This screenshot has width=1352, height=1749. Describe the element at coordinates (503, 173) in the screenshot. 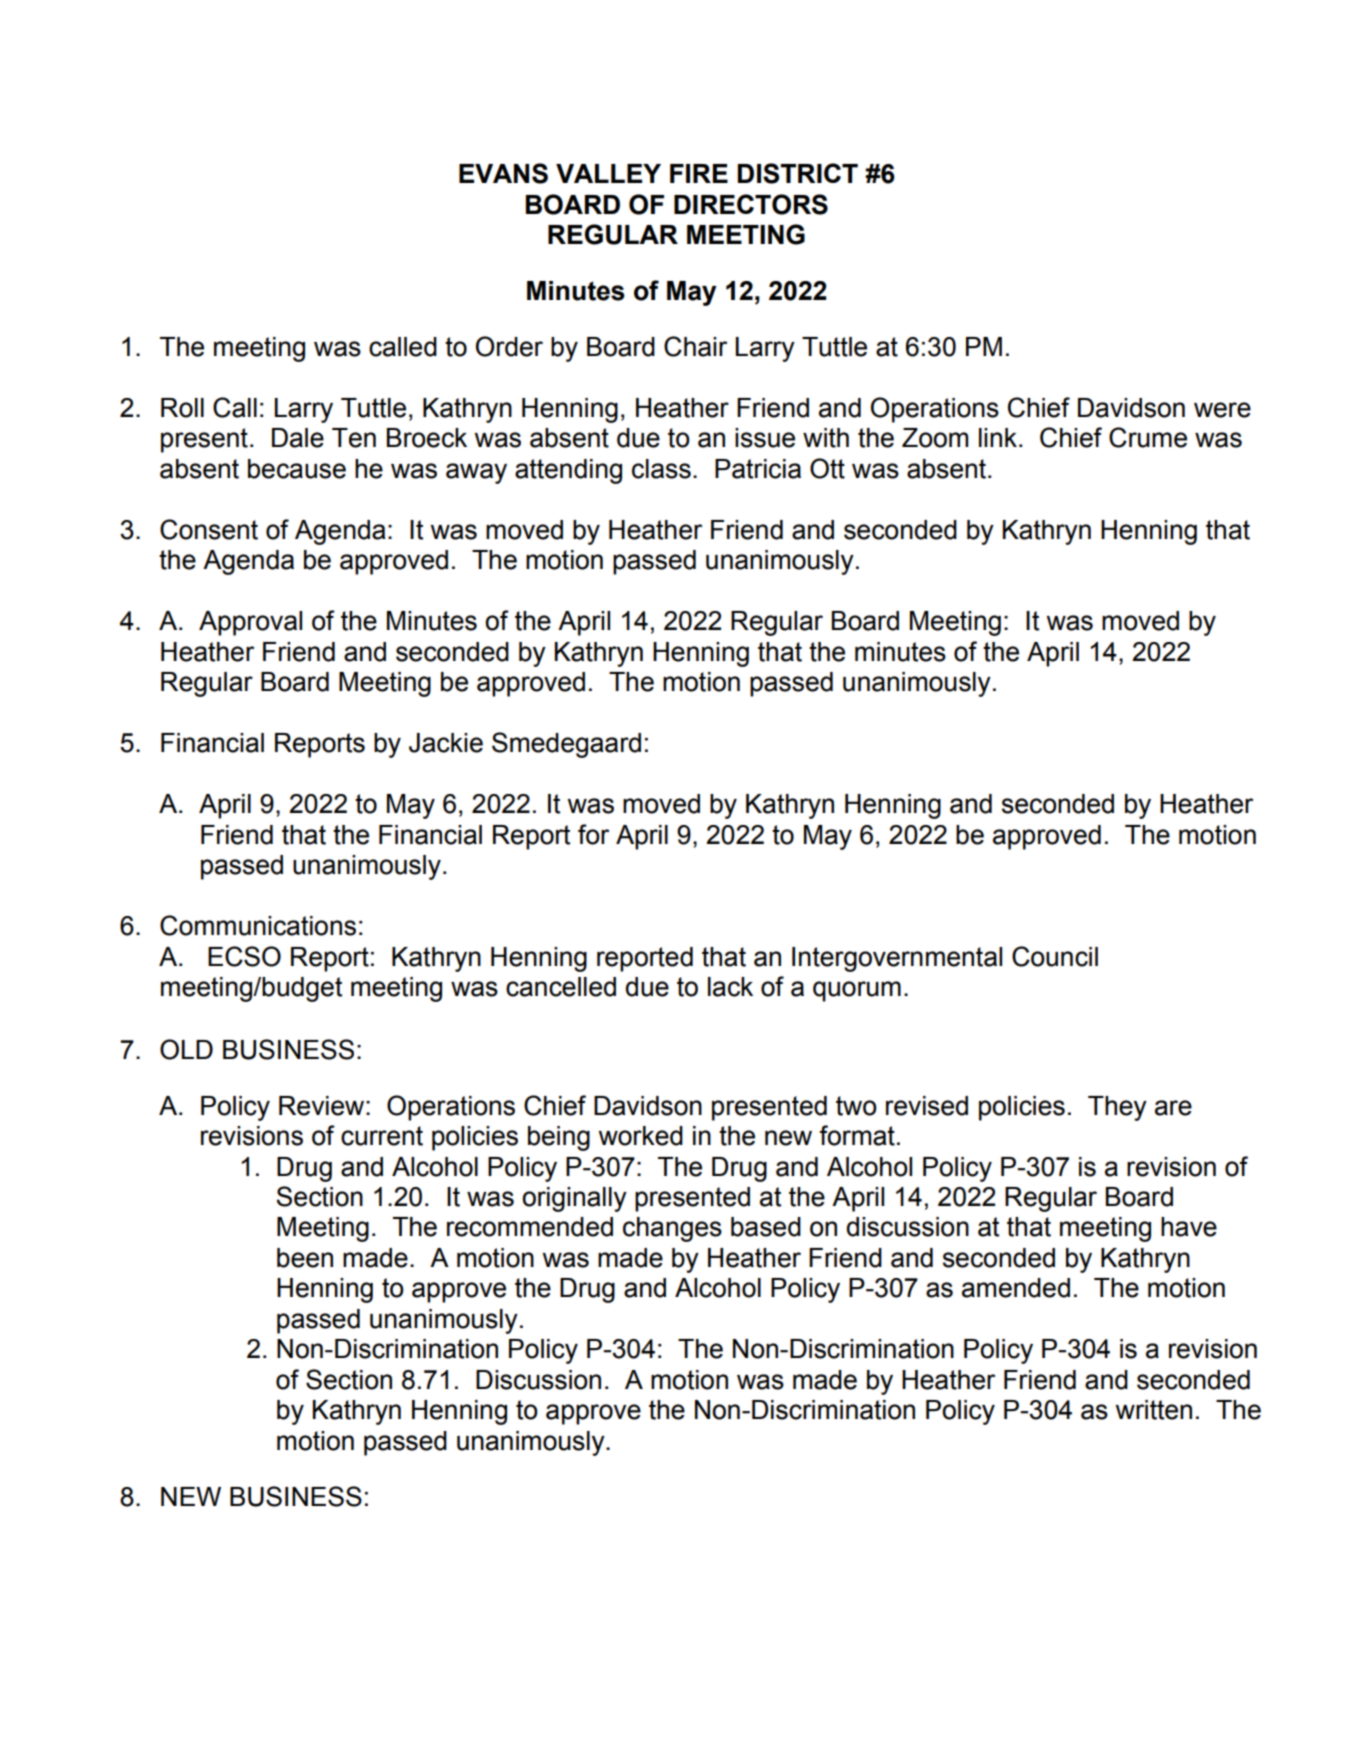

I see `EVANS` at that location.
